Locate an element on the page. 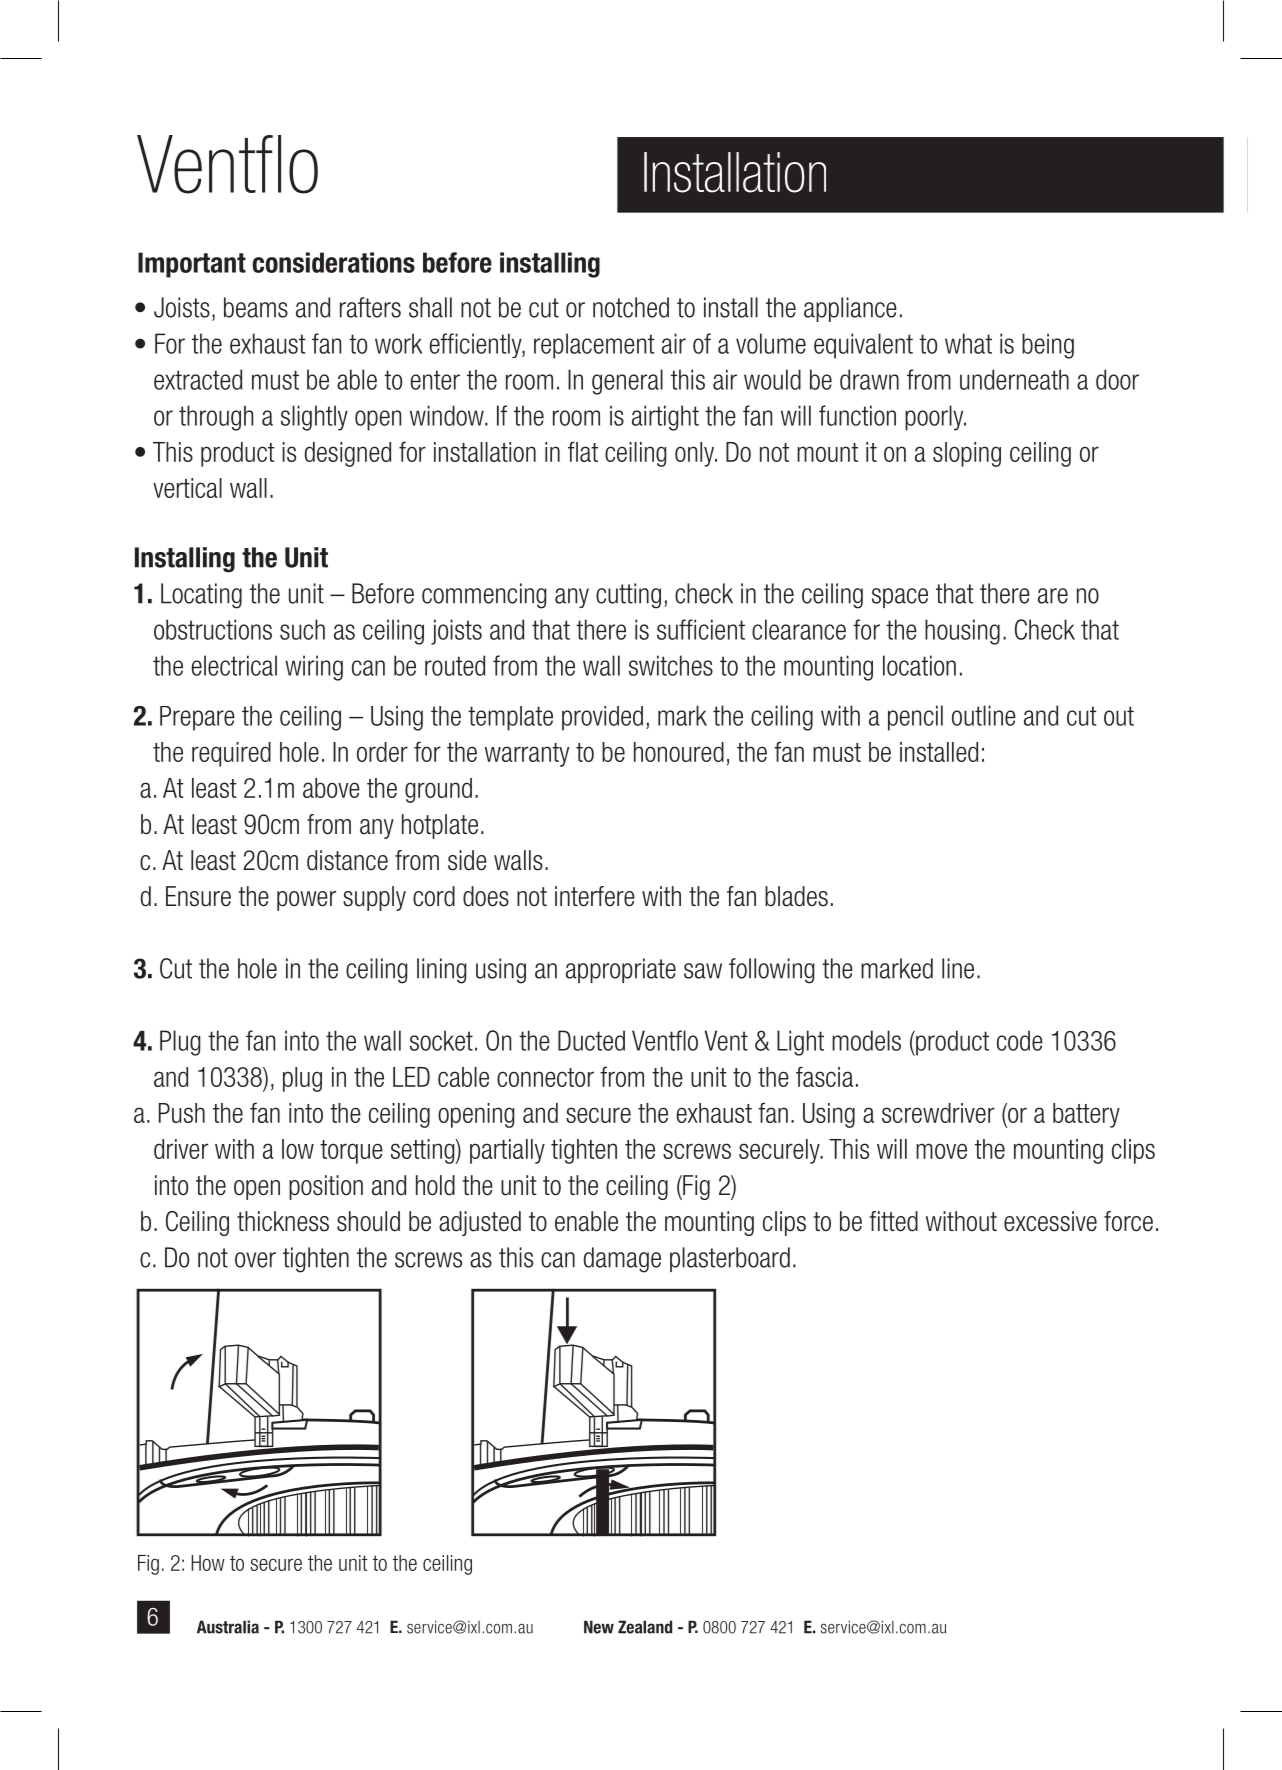 This document has height=1770, width=1282. notched is located at coordinates (631, 307).
